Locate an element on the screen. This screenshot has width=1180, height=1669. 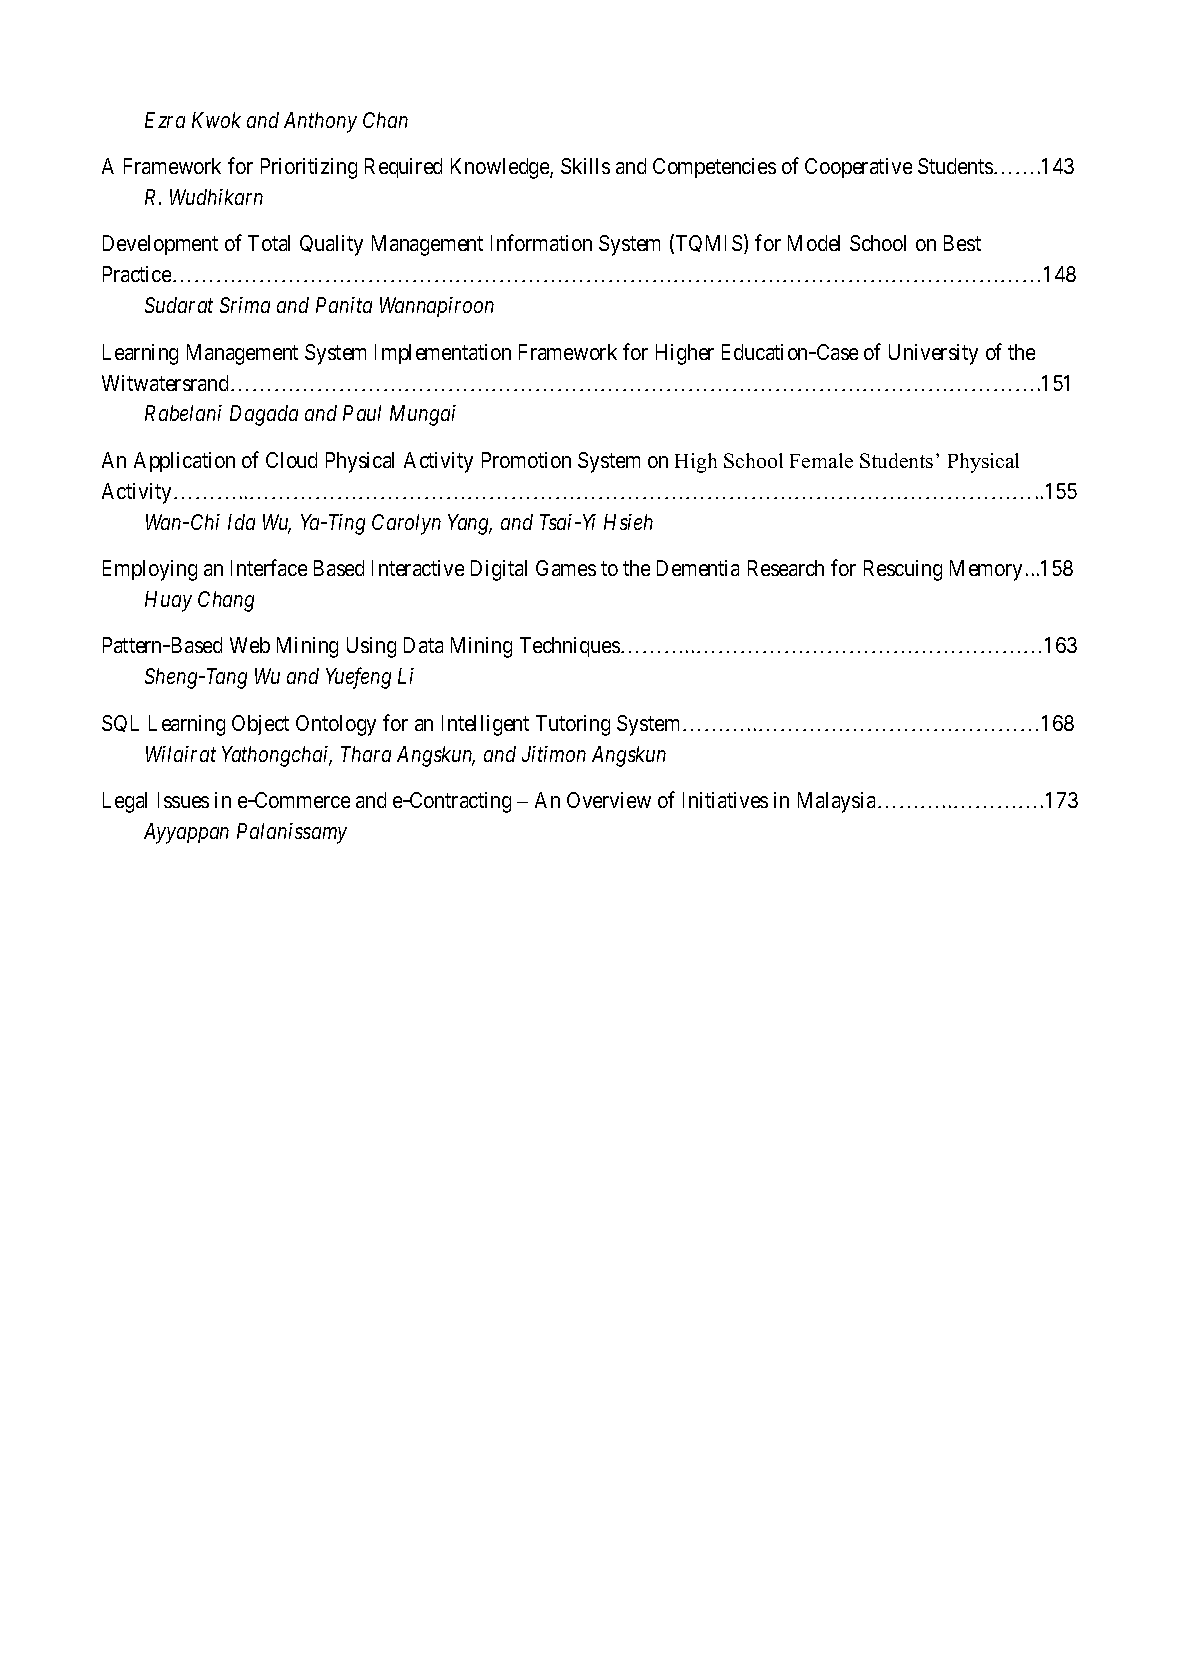
Cooperative is located at coordinates (858, 168).
